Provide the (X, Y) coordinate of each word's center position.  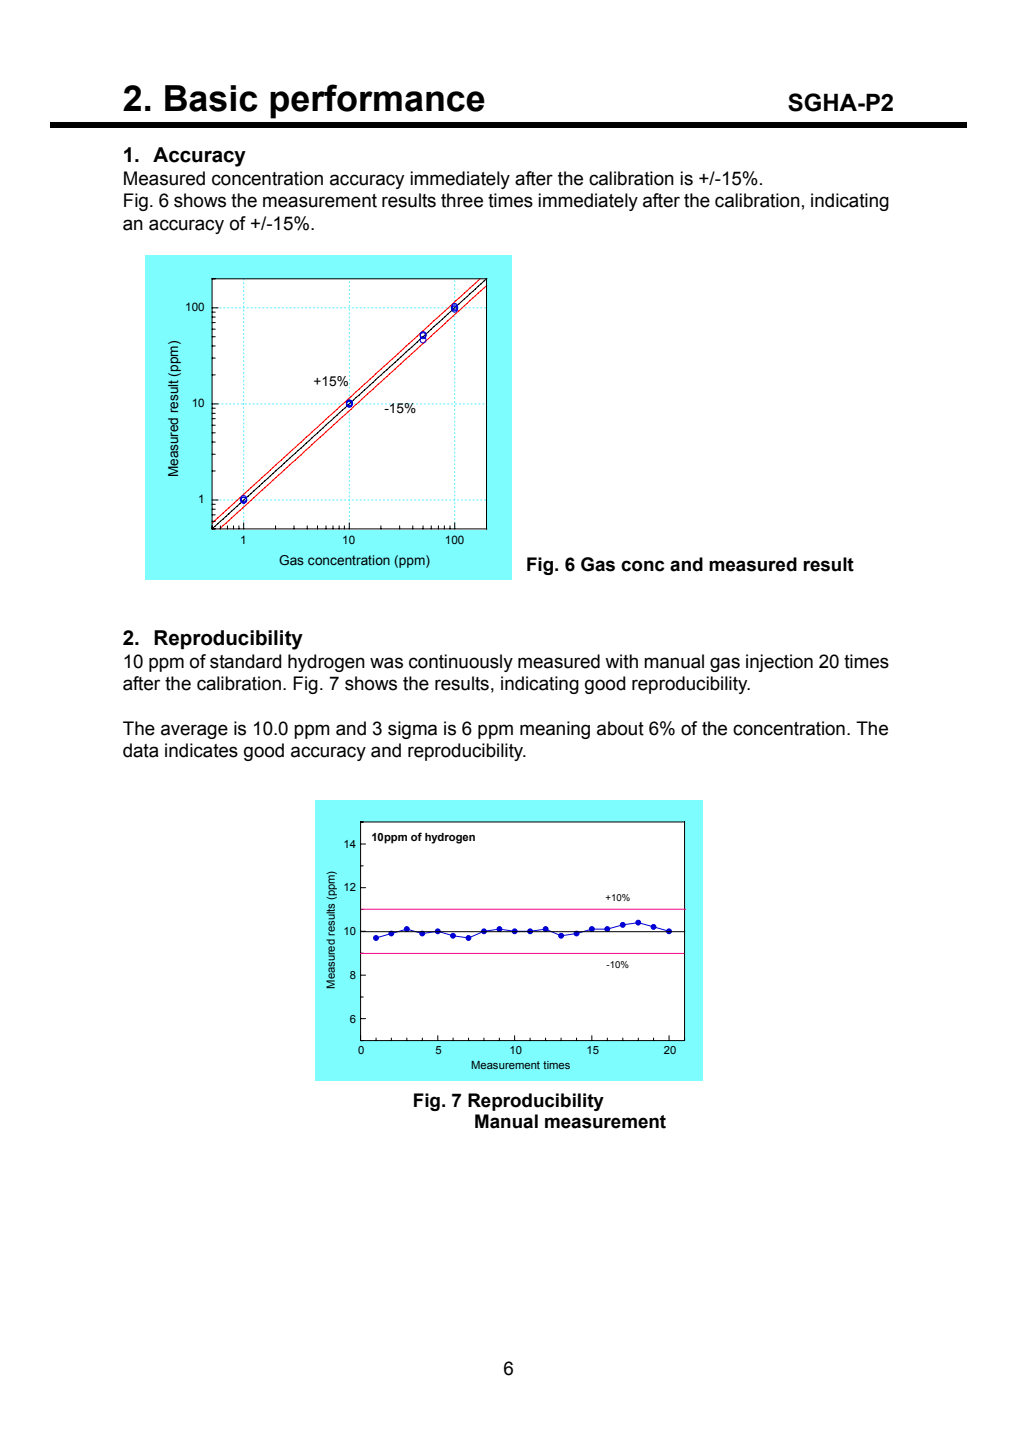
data (141, 750)
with (621, 661)
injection (779, 663)
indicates (201, 750)
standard (246, 661)
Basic (211, 98)
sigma (412, 730)
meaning (555, 730)
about (620, 728)
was (386, 663)
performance (377, 101)
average (194, 731)
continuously (461, 663)
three (462, 200)
